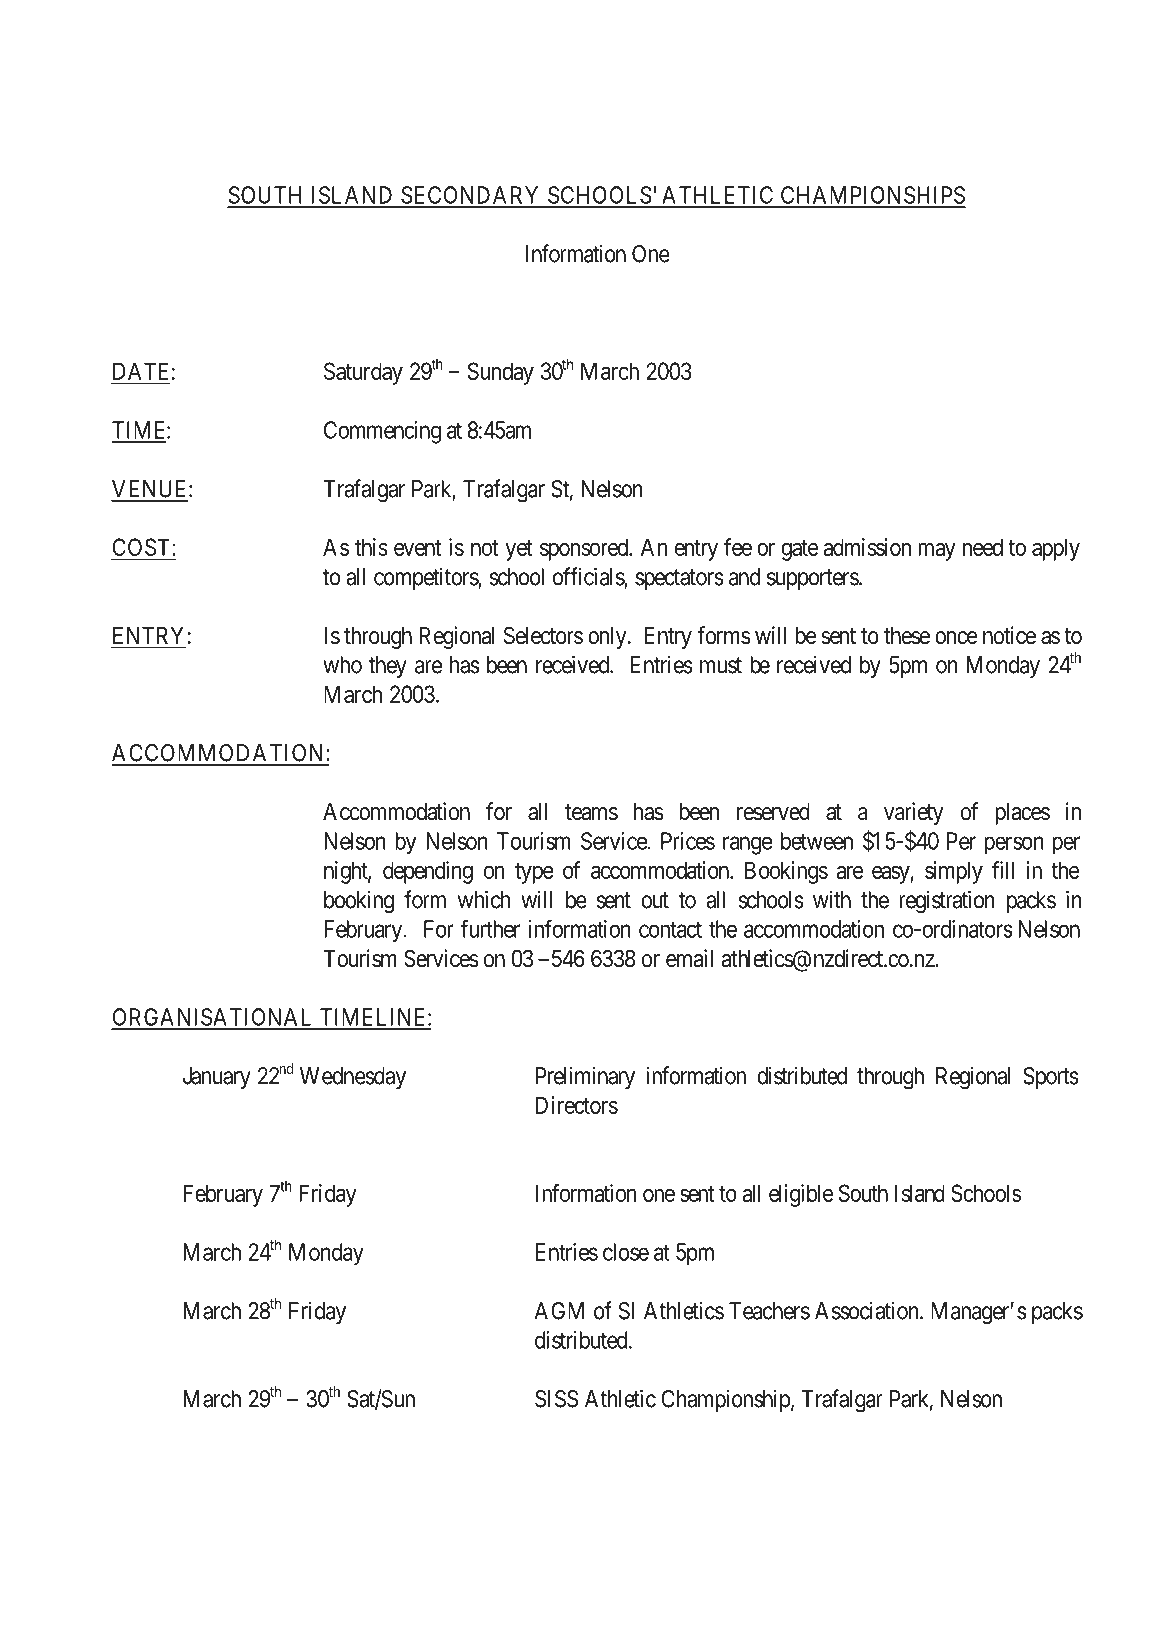  Describe the element at coordinates (501, 373) in the screenshot. I see `Sunday` at that location.
